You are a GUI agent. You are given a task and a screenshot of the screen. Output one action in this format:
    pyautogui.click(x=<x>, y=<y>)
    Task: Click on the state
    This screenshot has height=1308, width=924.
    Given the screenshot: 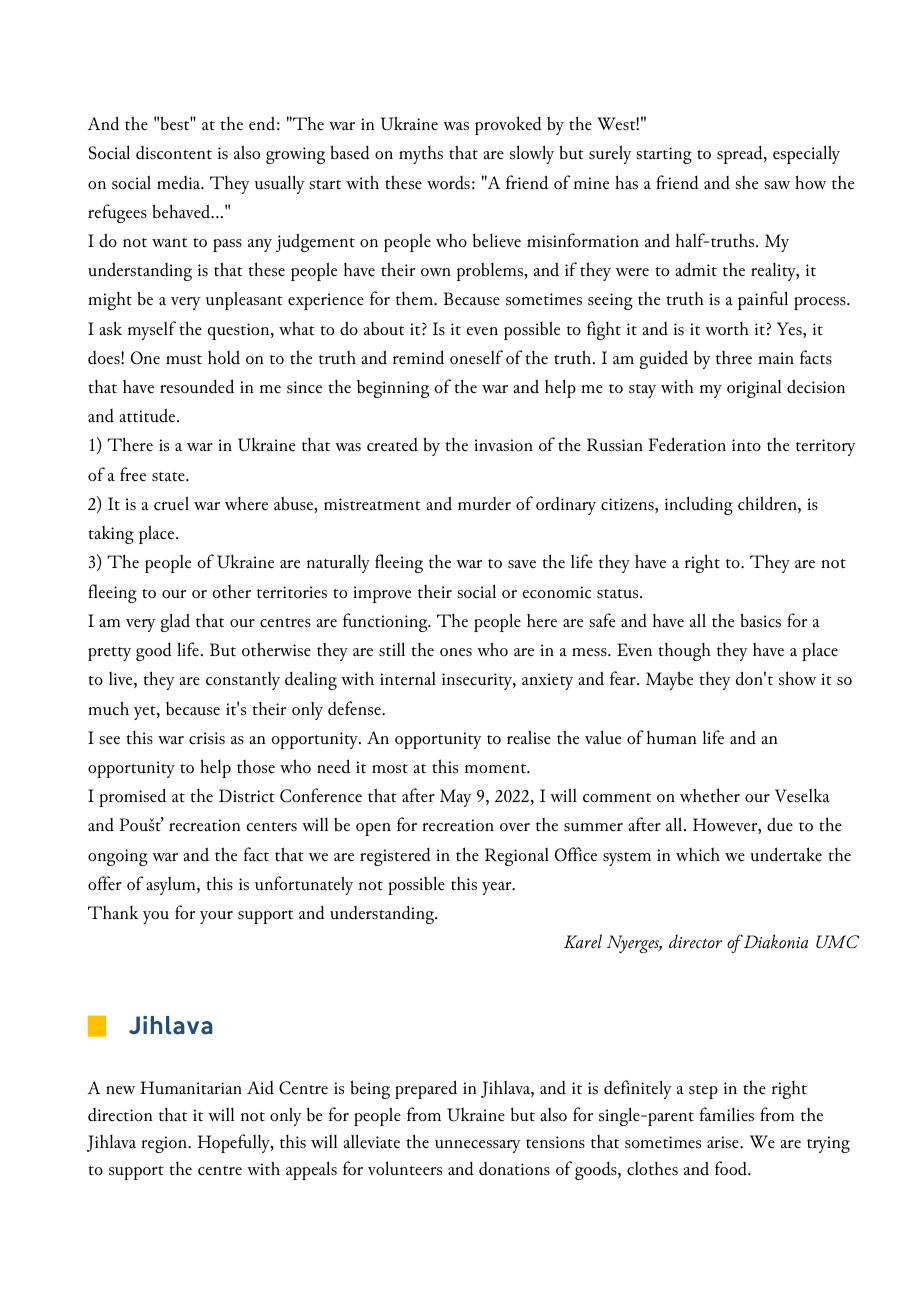 What is the action you would take?
    pyautogui.click(x=169, y=477)
